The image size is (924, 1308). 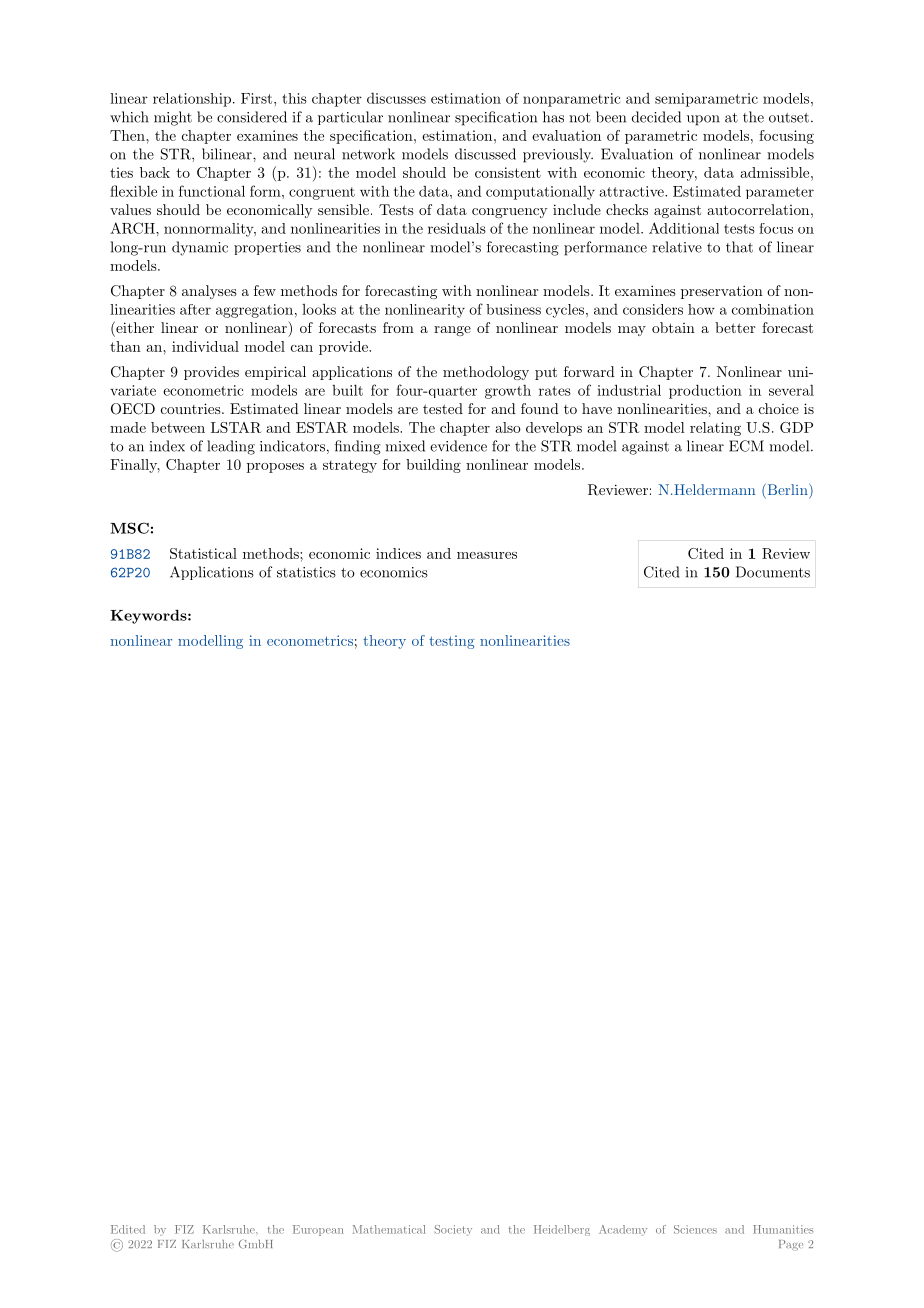 I want to click on might, so click(x=173, y=118).
